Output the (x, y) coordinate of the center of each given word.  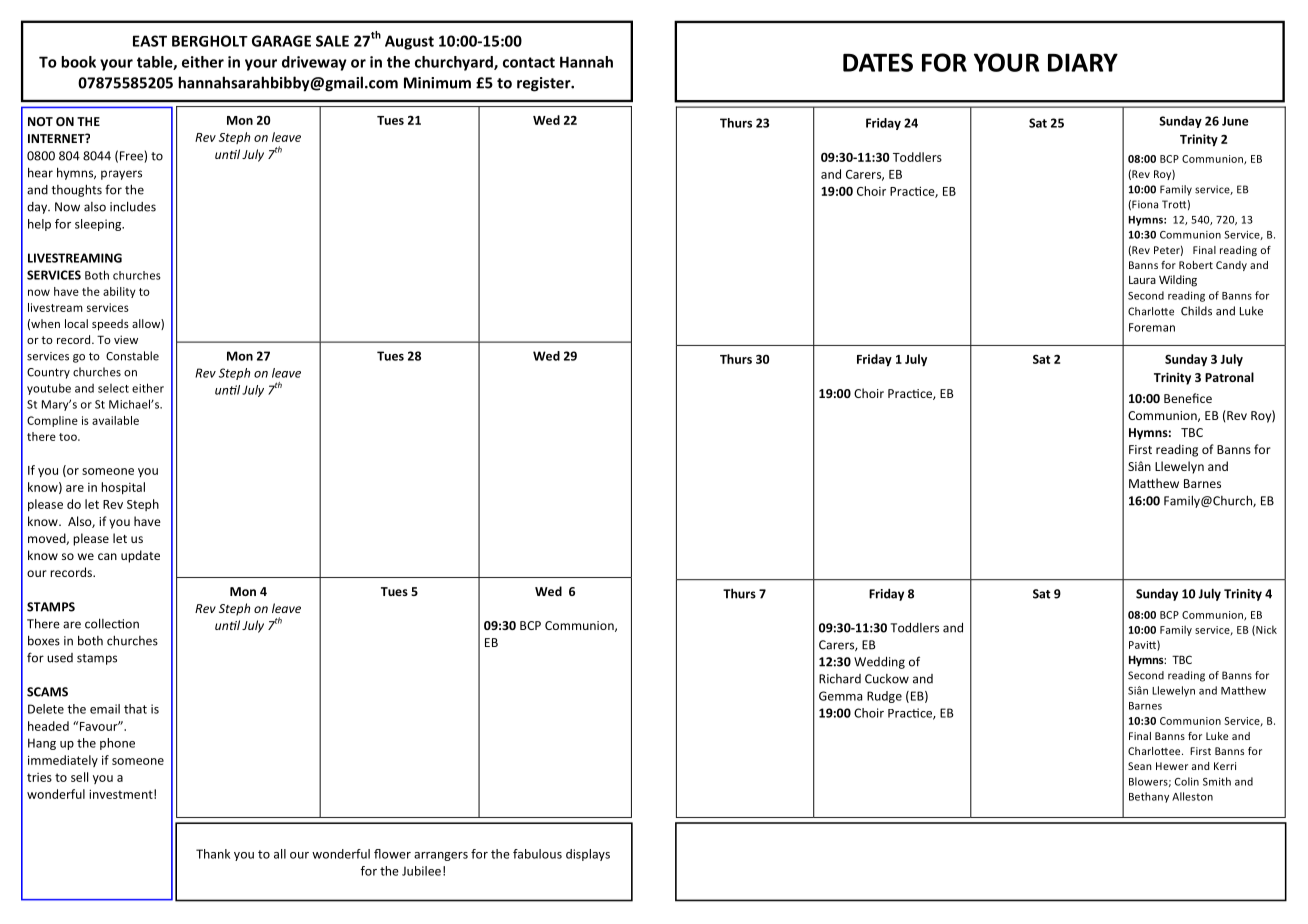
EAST (150, 41)
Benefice (1188, 398)
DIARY (1083, 62)
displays (588, 855)
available (115, 420)
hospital (123, 488)
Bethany (1149, 797)
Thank (213, 854)
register (545, 84)
